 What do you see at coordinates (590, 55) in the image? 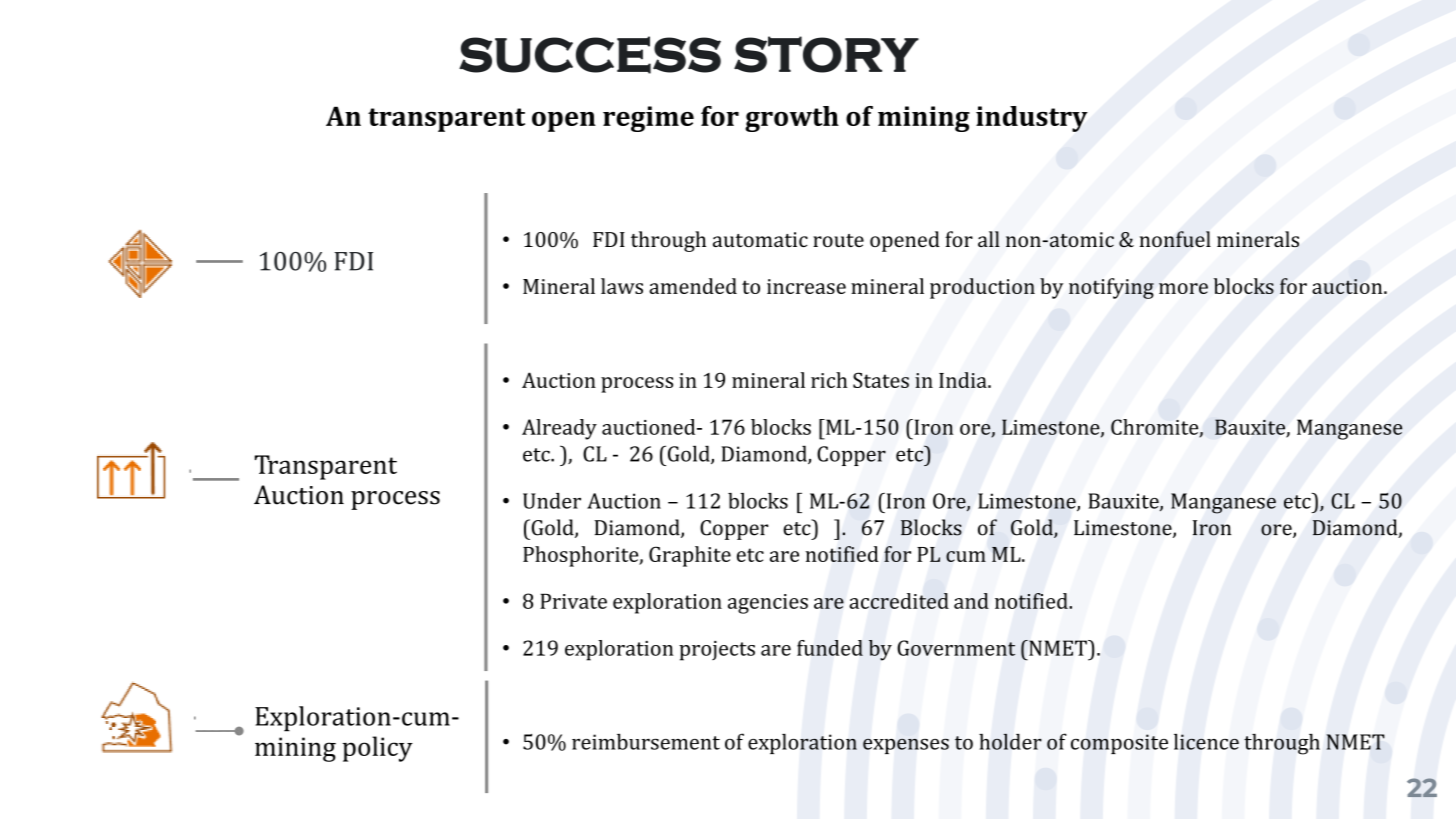
I see `SUCCESS` at bounding box center [590, 55].
